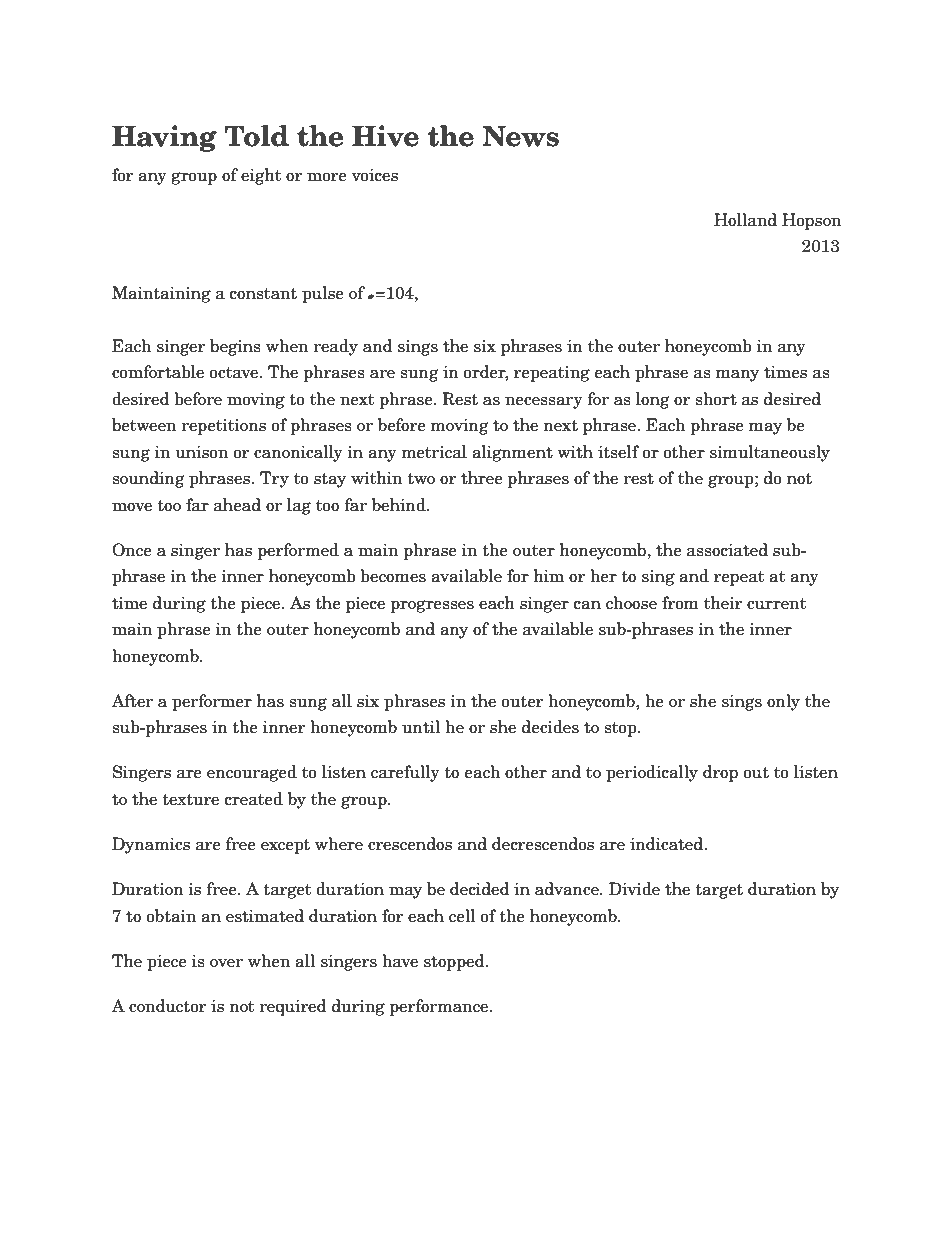 The width and height of the screenshot is (952, 1233). What do you see at coordinates (132, 550) in the screenshot?
I see `Once` at bounding box center [132, 550].
